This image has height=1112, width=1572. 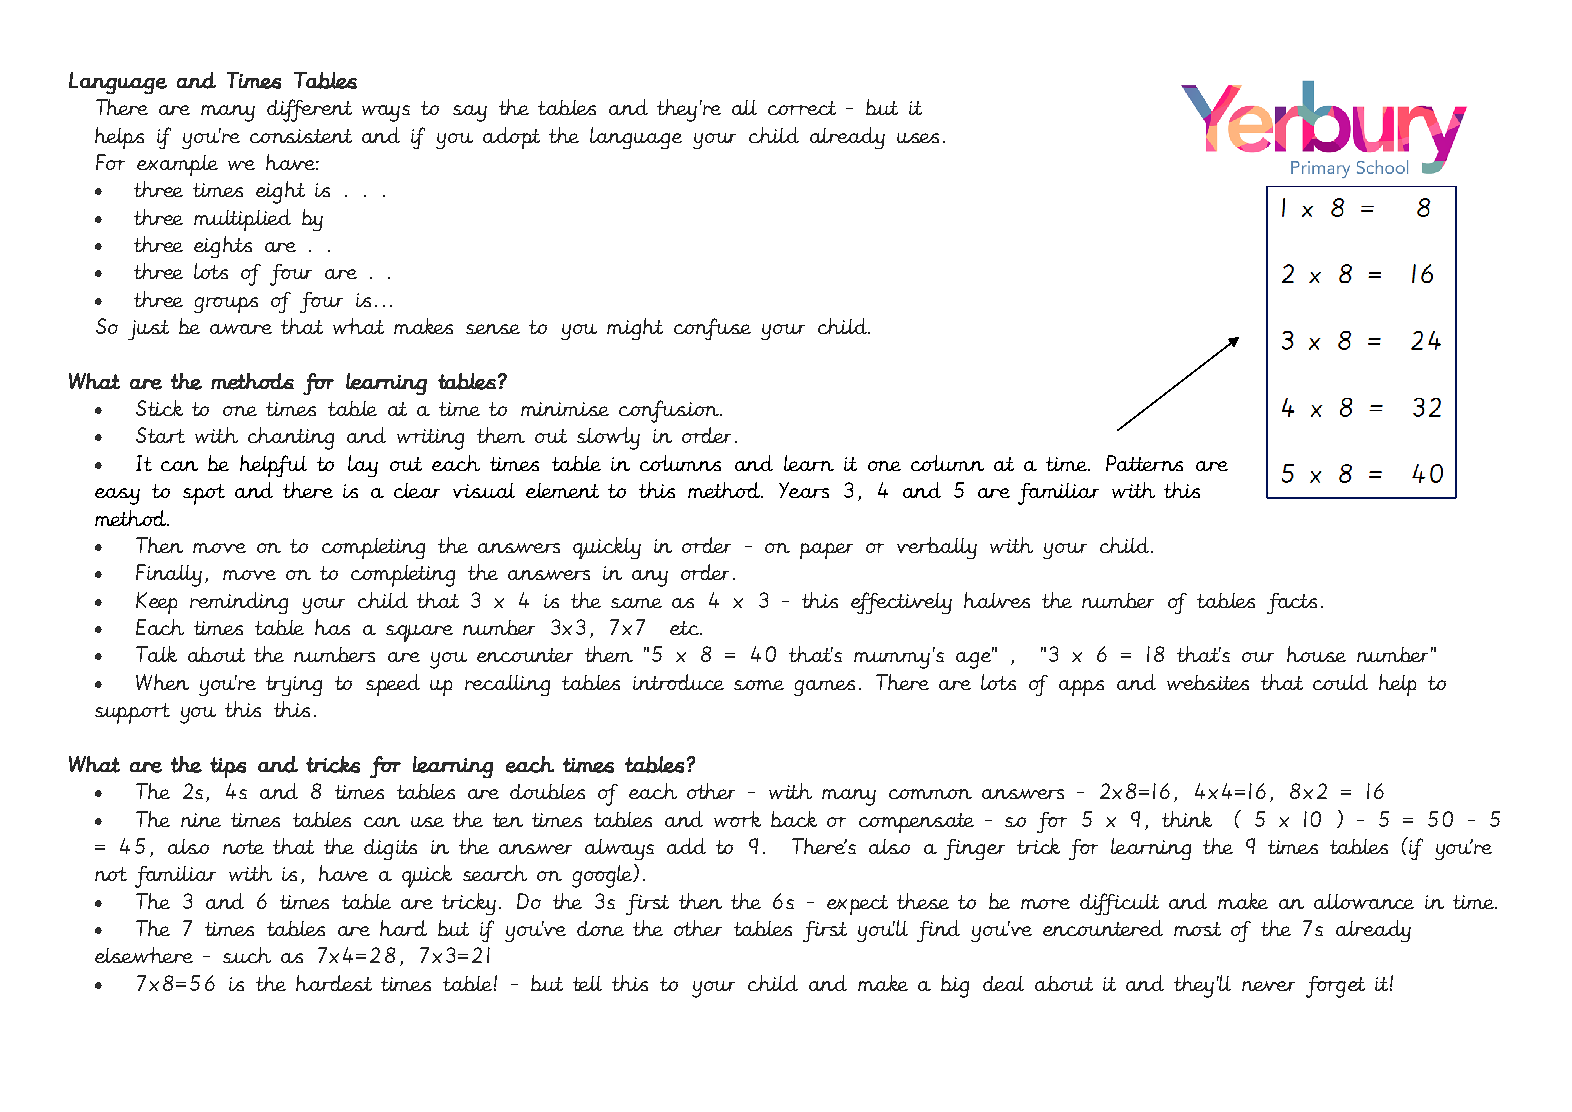 What do you see at coordinates (670, 411) in the image?
I see `confusion` at bounding box center [670, 411].
